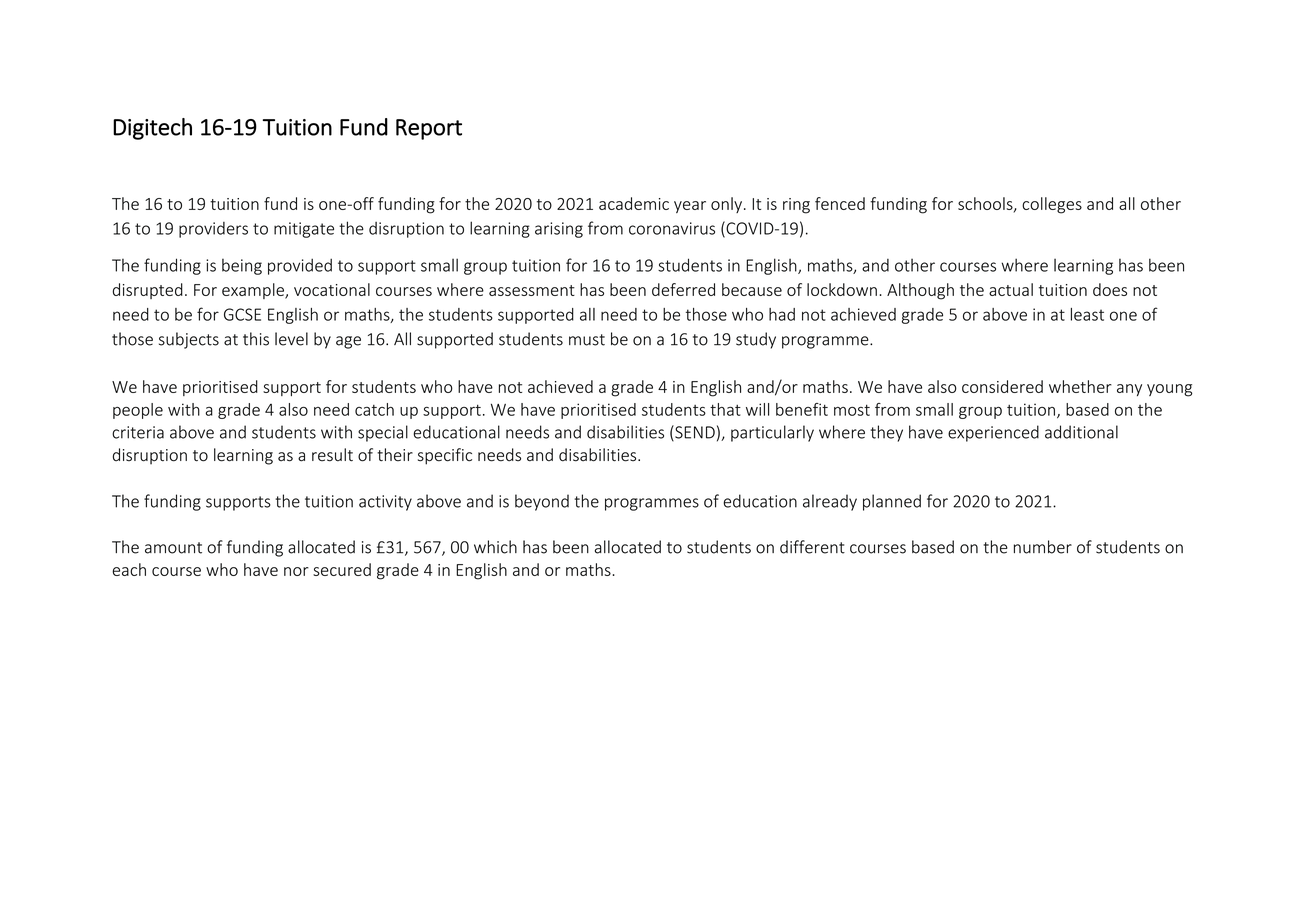 Image resolution: width=1308 pixels, height=924 pixels. What do you see at coordinates (138, 411) in the screenshot?
I see `people` at bounding box center [138, 411].
